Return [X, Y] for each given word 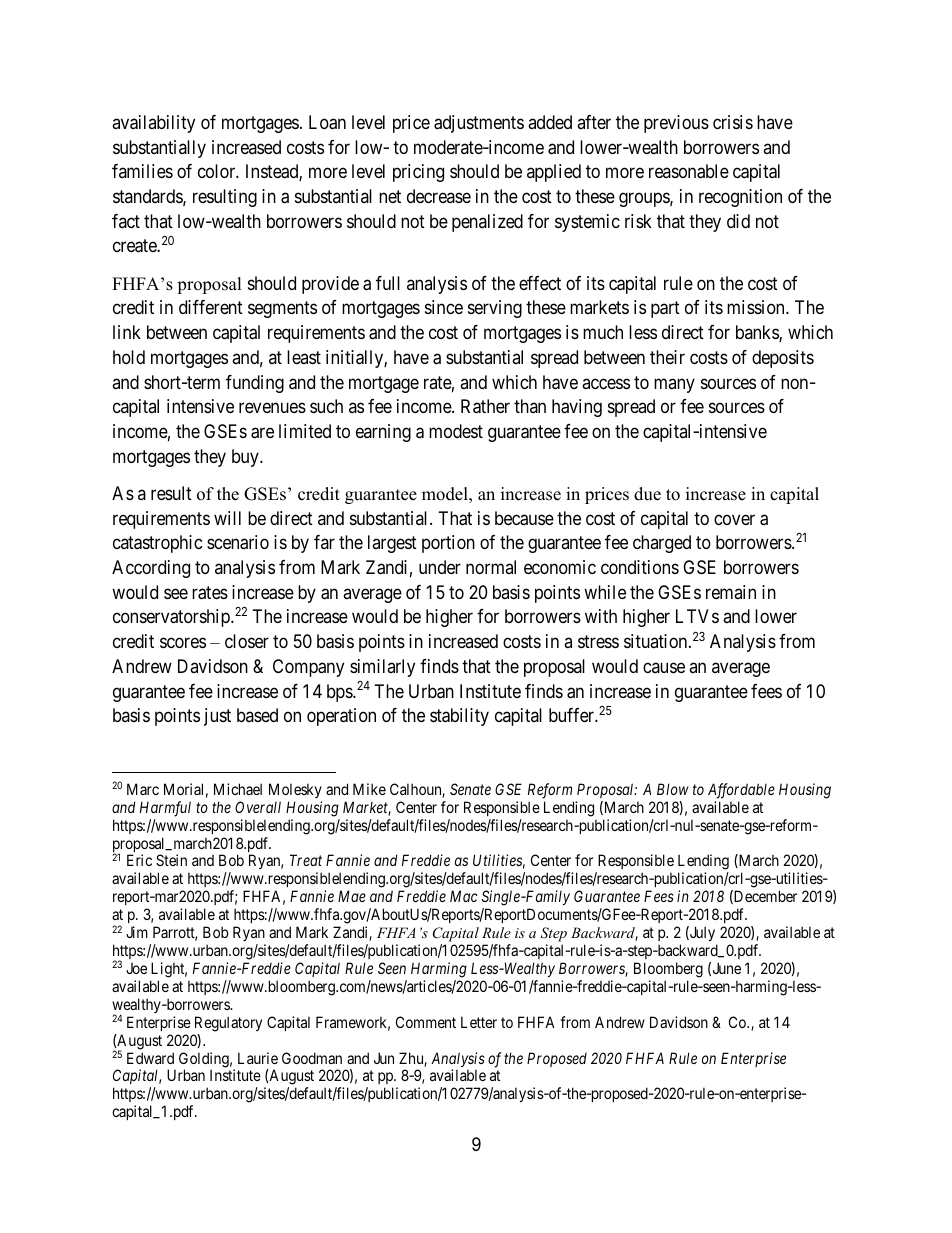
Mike [369, 789]
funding [255, 384]
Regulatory [228, 1024]
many [674, 385]
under [440, 567]
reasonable [689, 171]
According [151, 569]
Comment [426, 1022]
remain [731, 592]
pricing [418, 173]
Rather [485, 406]
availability [153, 124]
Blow [673, 789]
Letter [479, 1022]
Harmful [165, 809]
